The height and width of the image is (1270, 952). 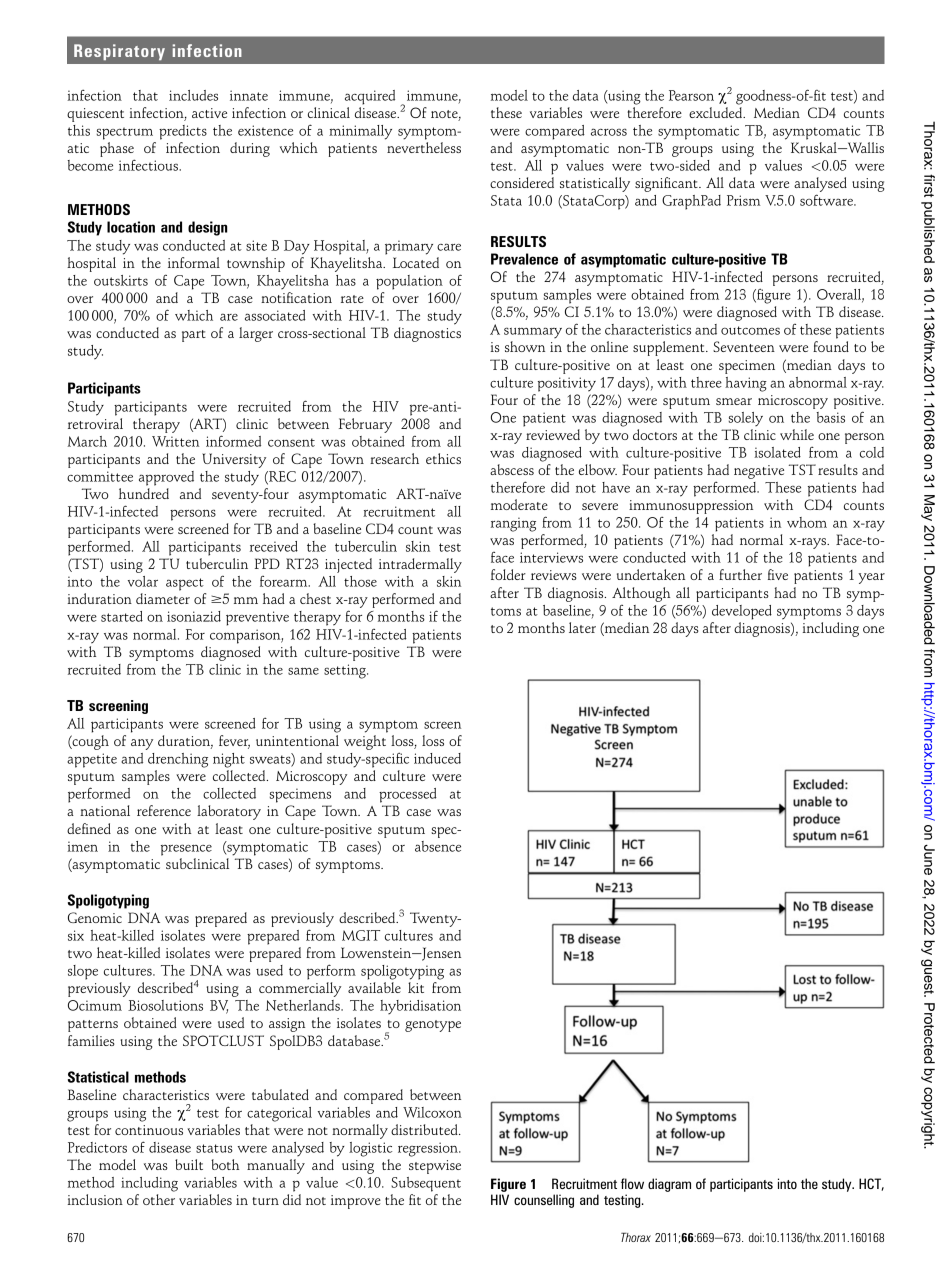 What do you see at coordinates (193, 95) in the image?
I see `includes` at bounding box center [193, 95].
